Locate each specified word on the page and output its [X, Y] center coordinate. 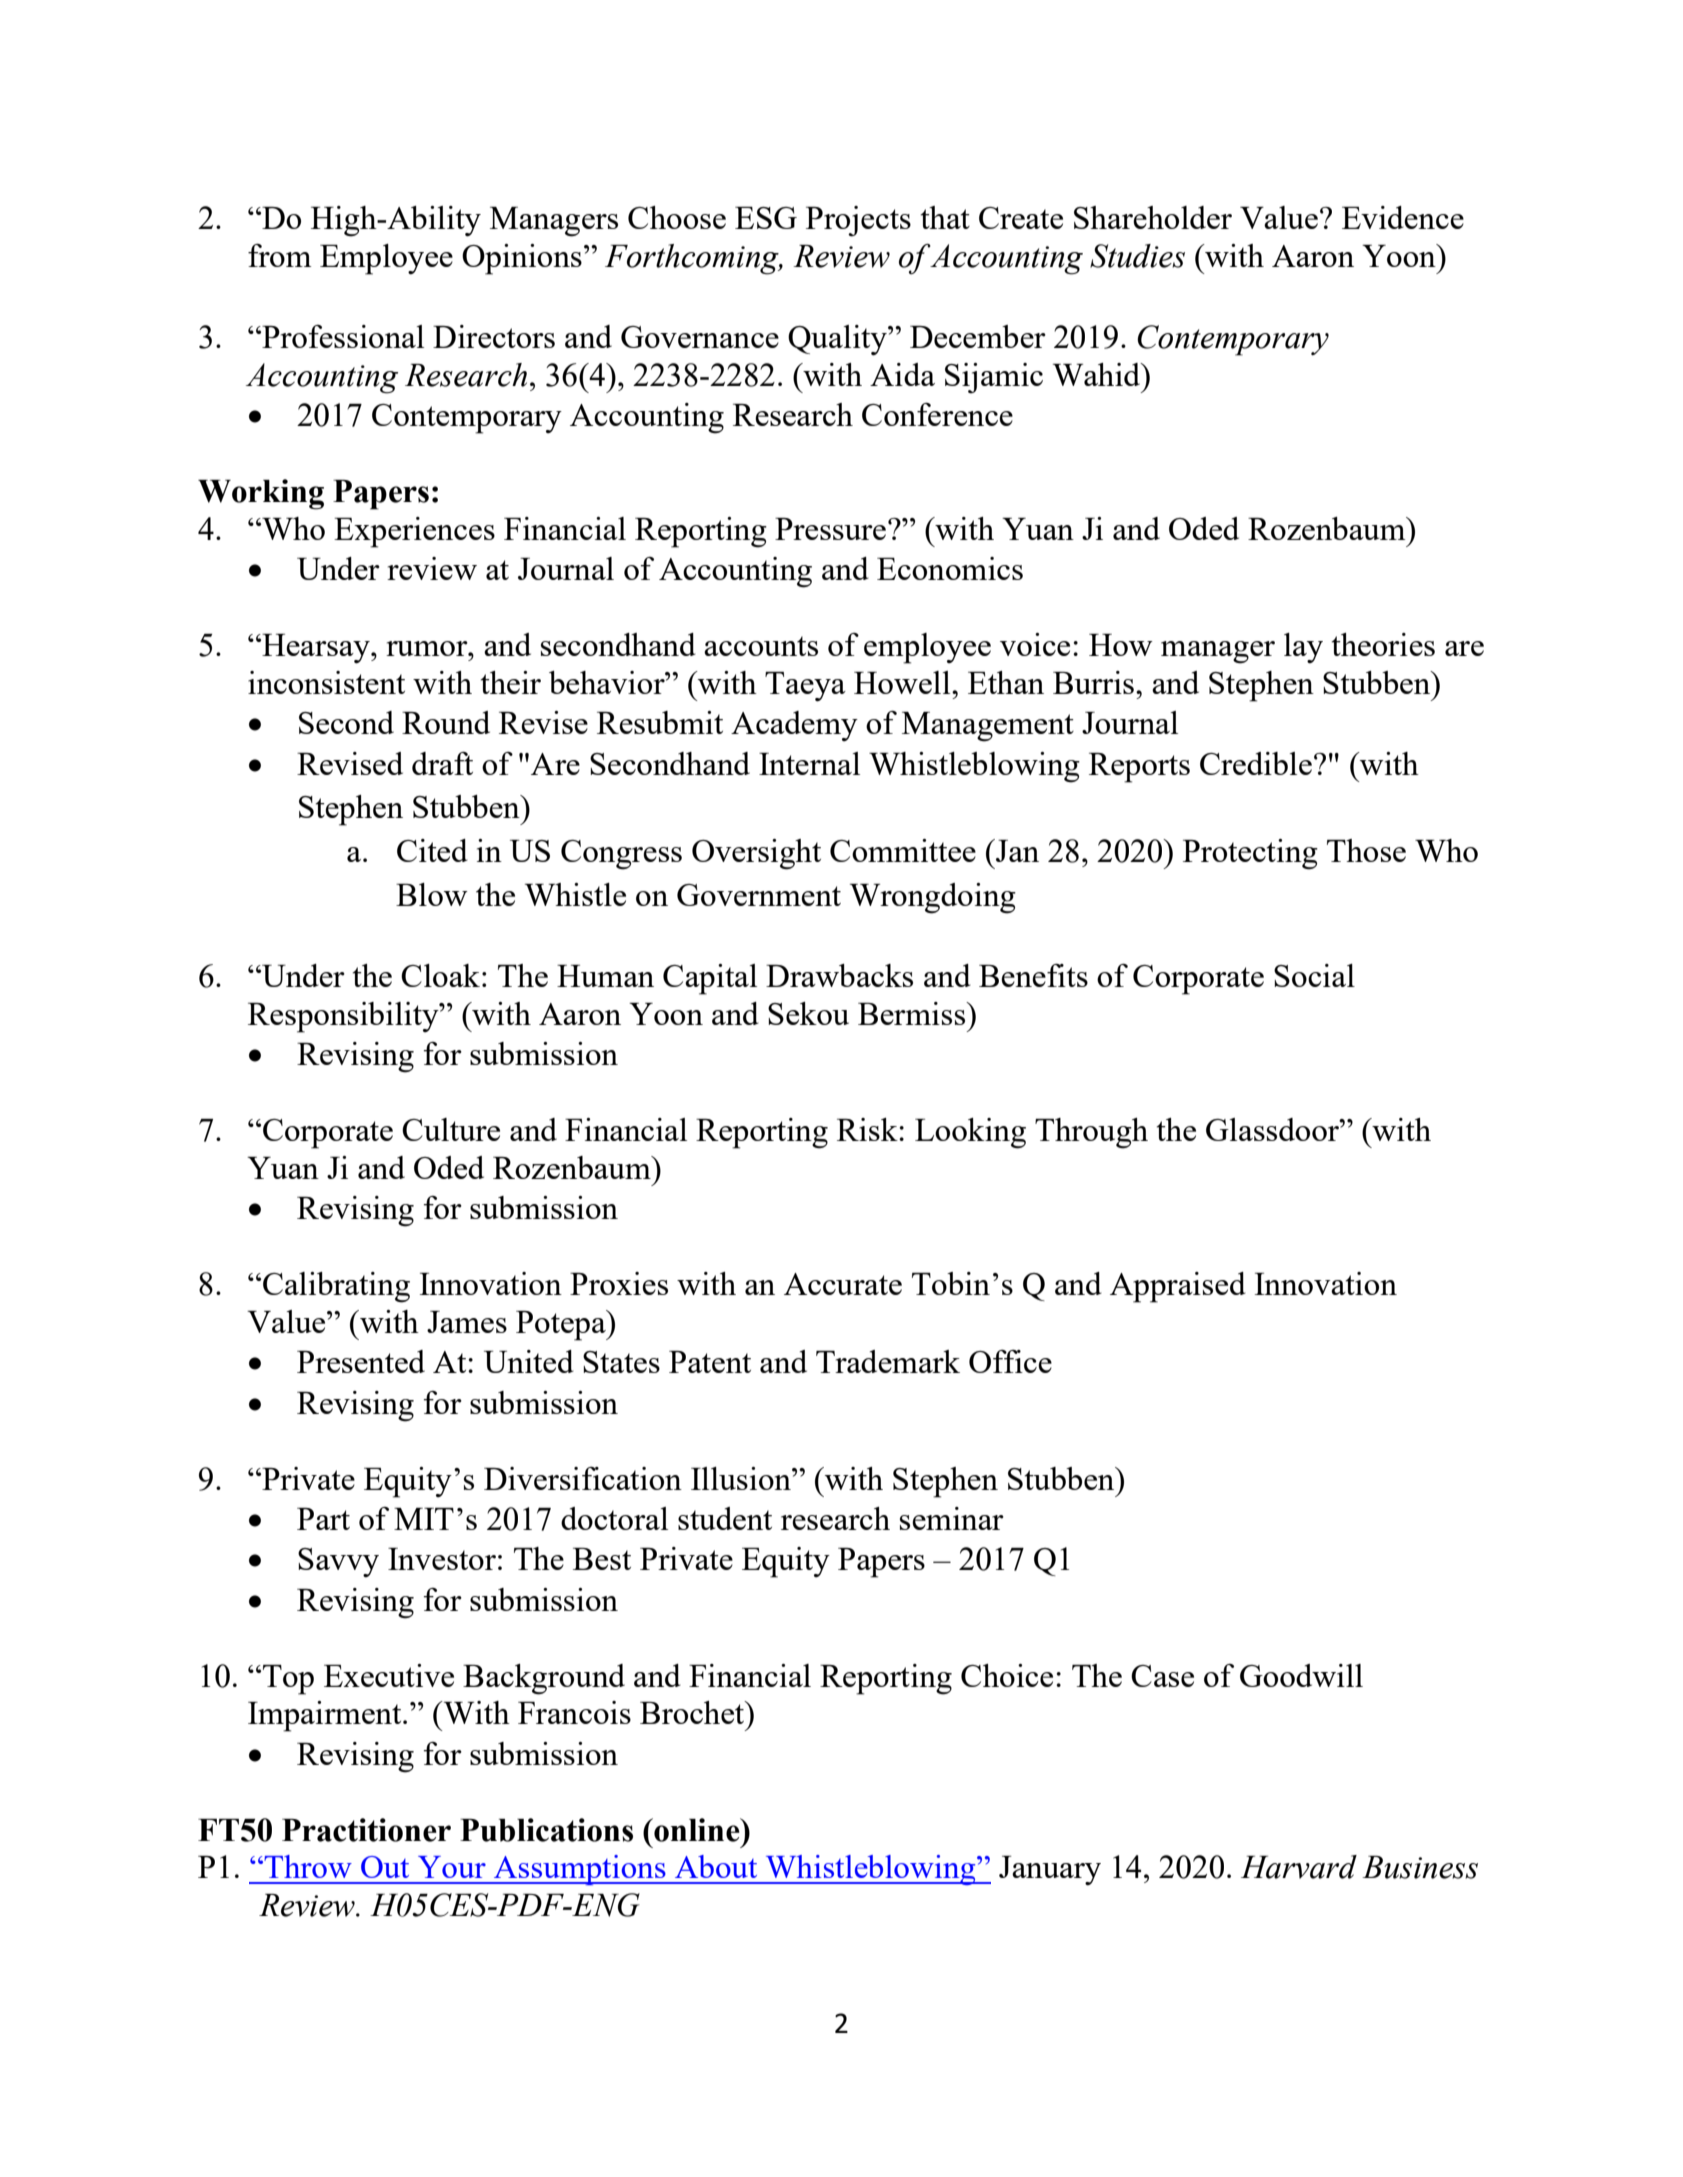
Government [759, 895]
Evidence [1403, 217]
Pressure [830, 529]
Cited [432, 850]
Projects [858, 221]
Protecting [1250, 854]
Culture [451, 1129]
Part [323, 1519]
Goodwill [1301, 1675]
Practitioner [366, 1830]
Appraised [1178, 1287]
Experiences [414, 532]
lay [1303, 648]
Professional [342, 336]
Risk [868, 1129]
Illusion [742, 1478]
